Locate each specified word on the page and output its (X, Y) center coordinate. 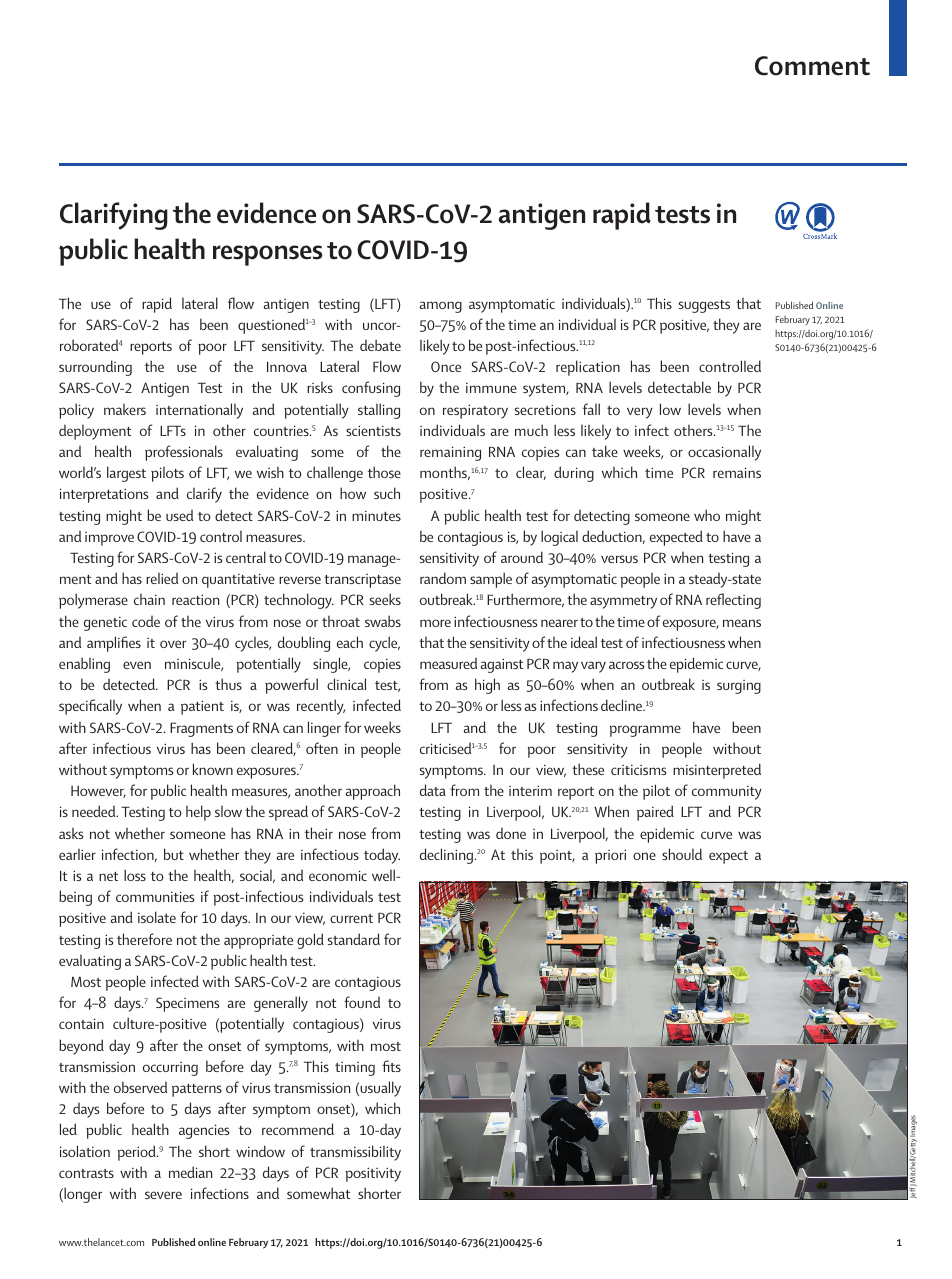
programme (645, 731)
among (441, 307)
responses (267, 255)
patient (202, 707)
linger (324, 729)
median (190, 1172)
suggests (704, 306)
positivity (373, 1174)
